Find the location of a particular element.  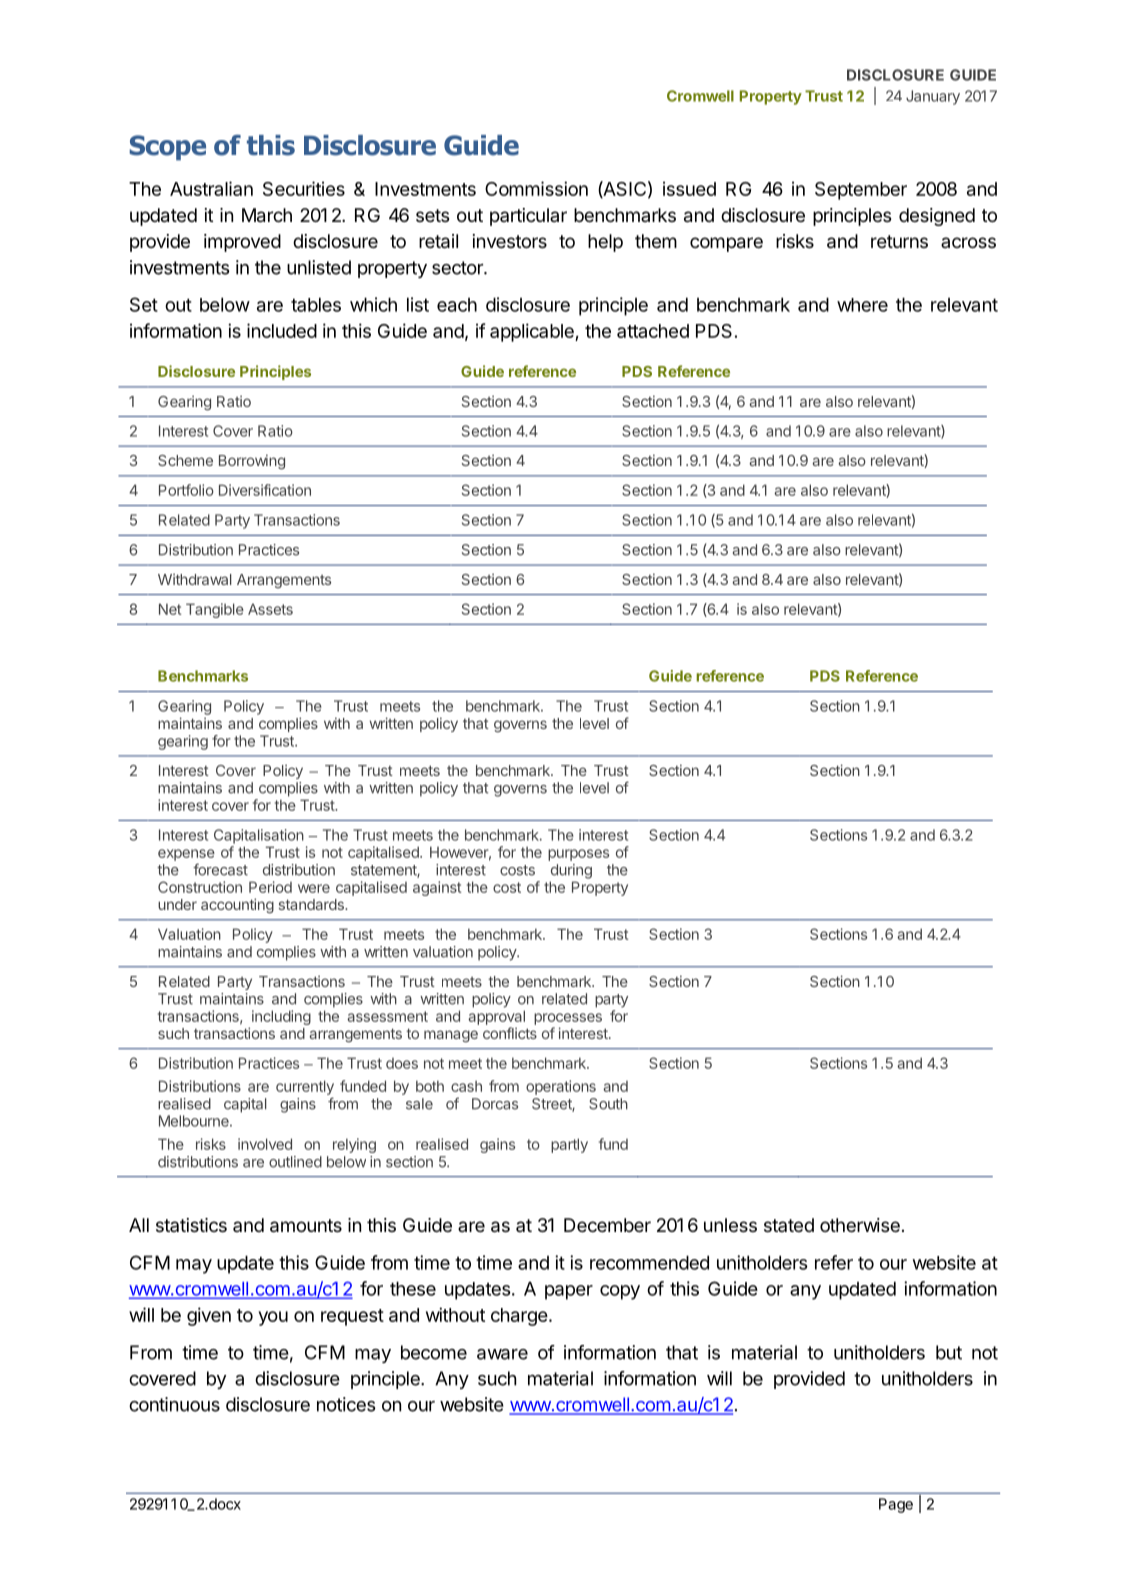

Commission is located at coordinates (536, 188).
